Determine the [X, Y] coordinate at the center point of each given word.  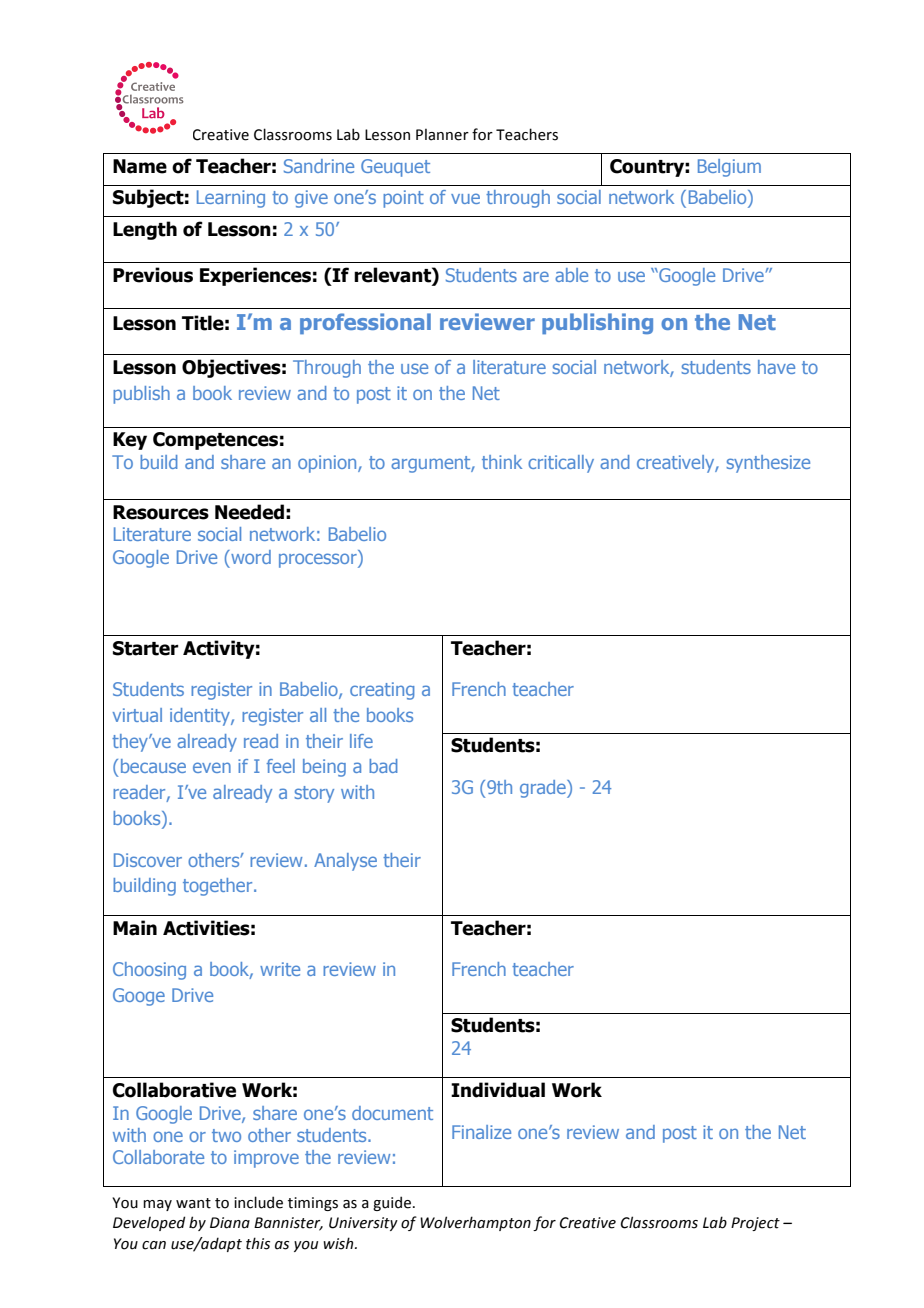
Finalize [481, 1132]
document [392, 1113]
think [502, 462]
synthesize [768, 464]
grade [544, 789]
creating [382, 691]
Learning [231, 199]
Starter [146, 648]
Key [130, 441]
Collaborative [174, 1090]
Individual [498, 1090]
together [219, 887]
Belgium [729, 168]
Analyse [345, 862]
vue [465, 198]
